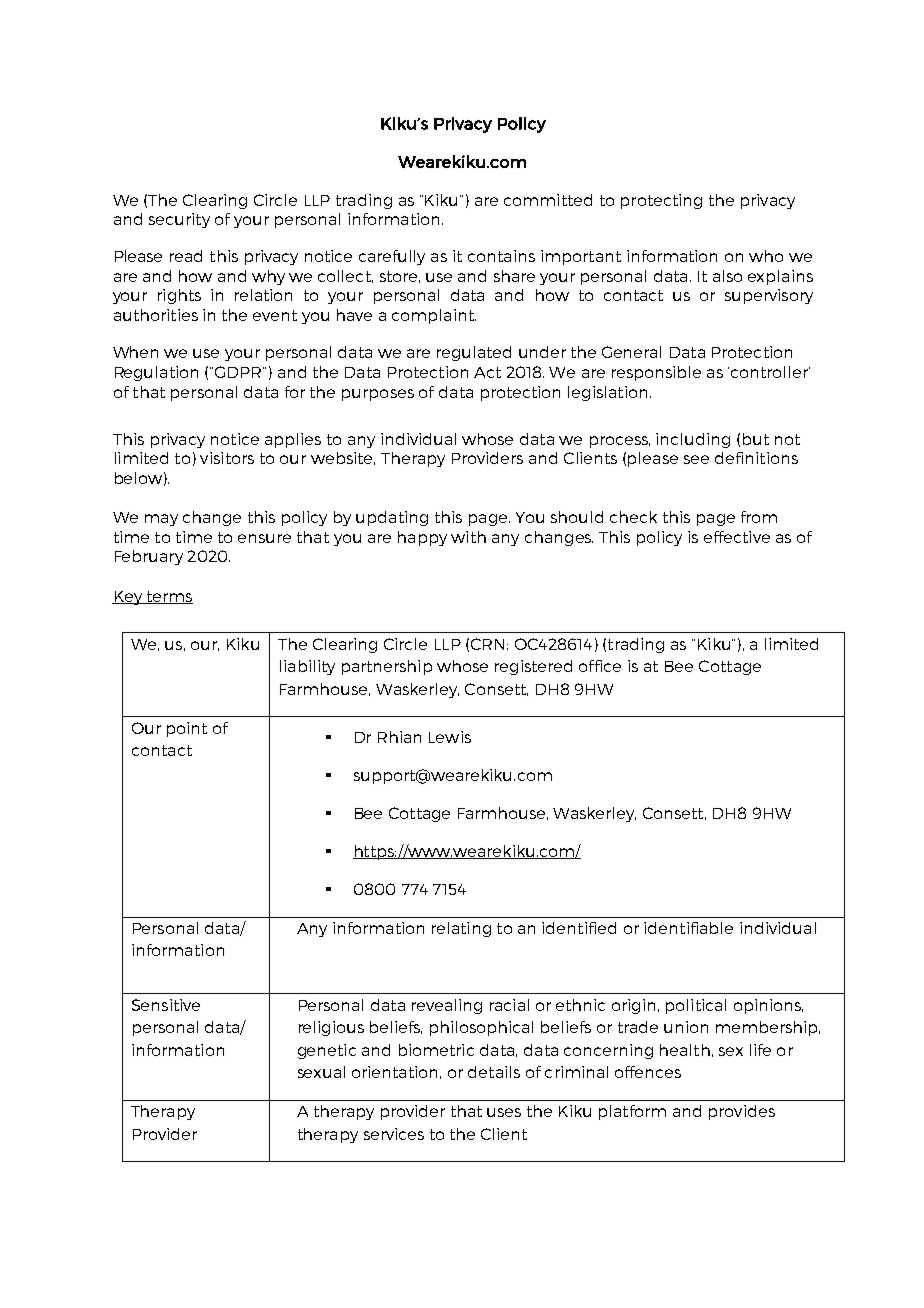 Image resolution: width=924 pixels, height=1308 pixels. I want to click on sexual, so click(321, 1072).
